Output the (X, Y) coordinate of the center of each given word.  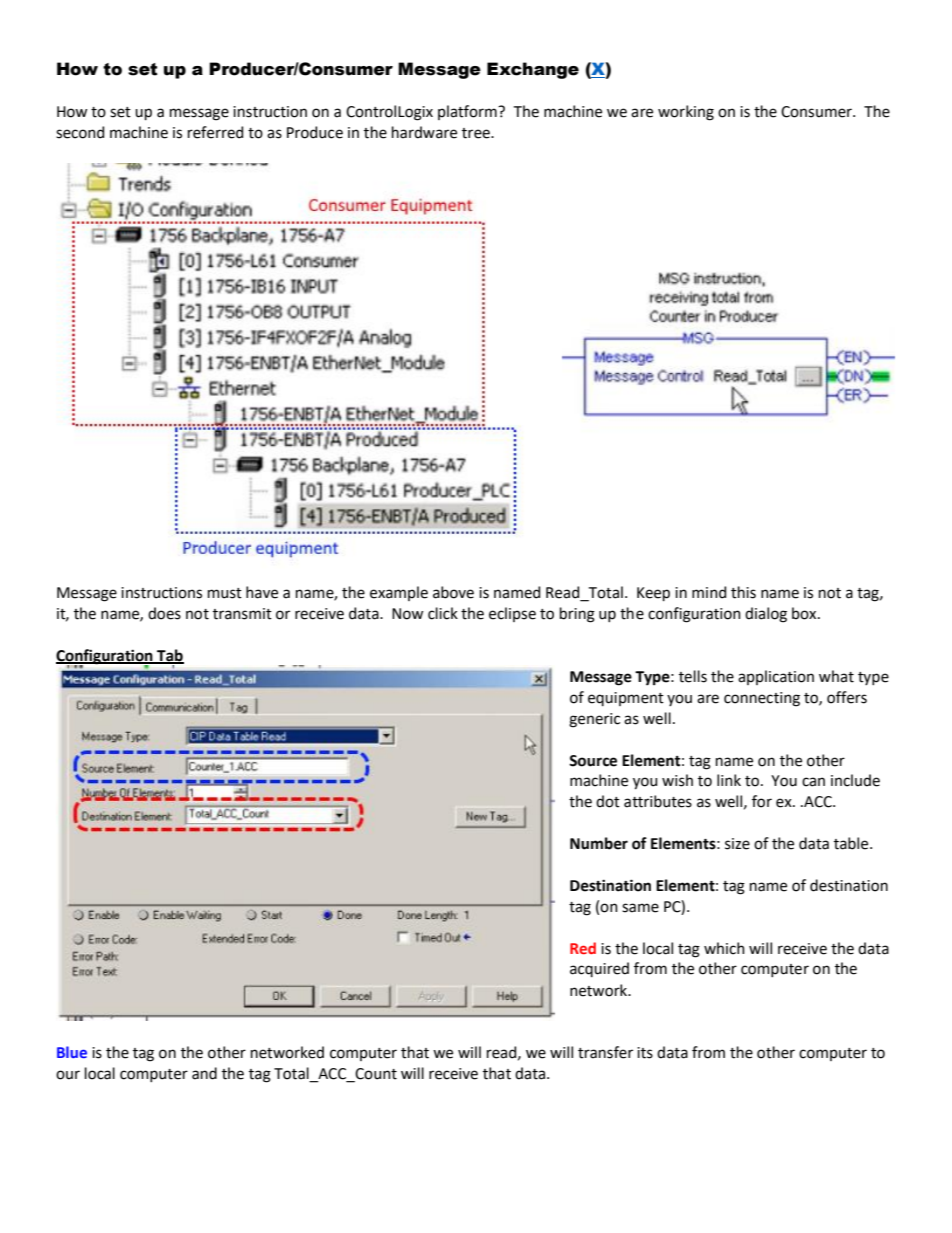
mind (709, 592)
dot (608, 801)
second (80, 132)
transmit (242, 614)
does (164, 613)
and (204, 1073)
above (453, 592)
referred (215, 132)
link (729, 780)
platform (468, 112)
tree (477, 133)
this (743, 592)
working (686, 113)
